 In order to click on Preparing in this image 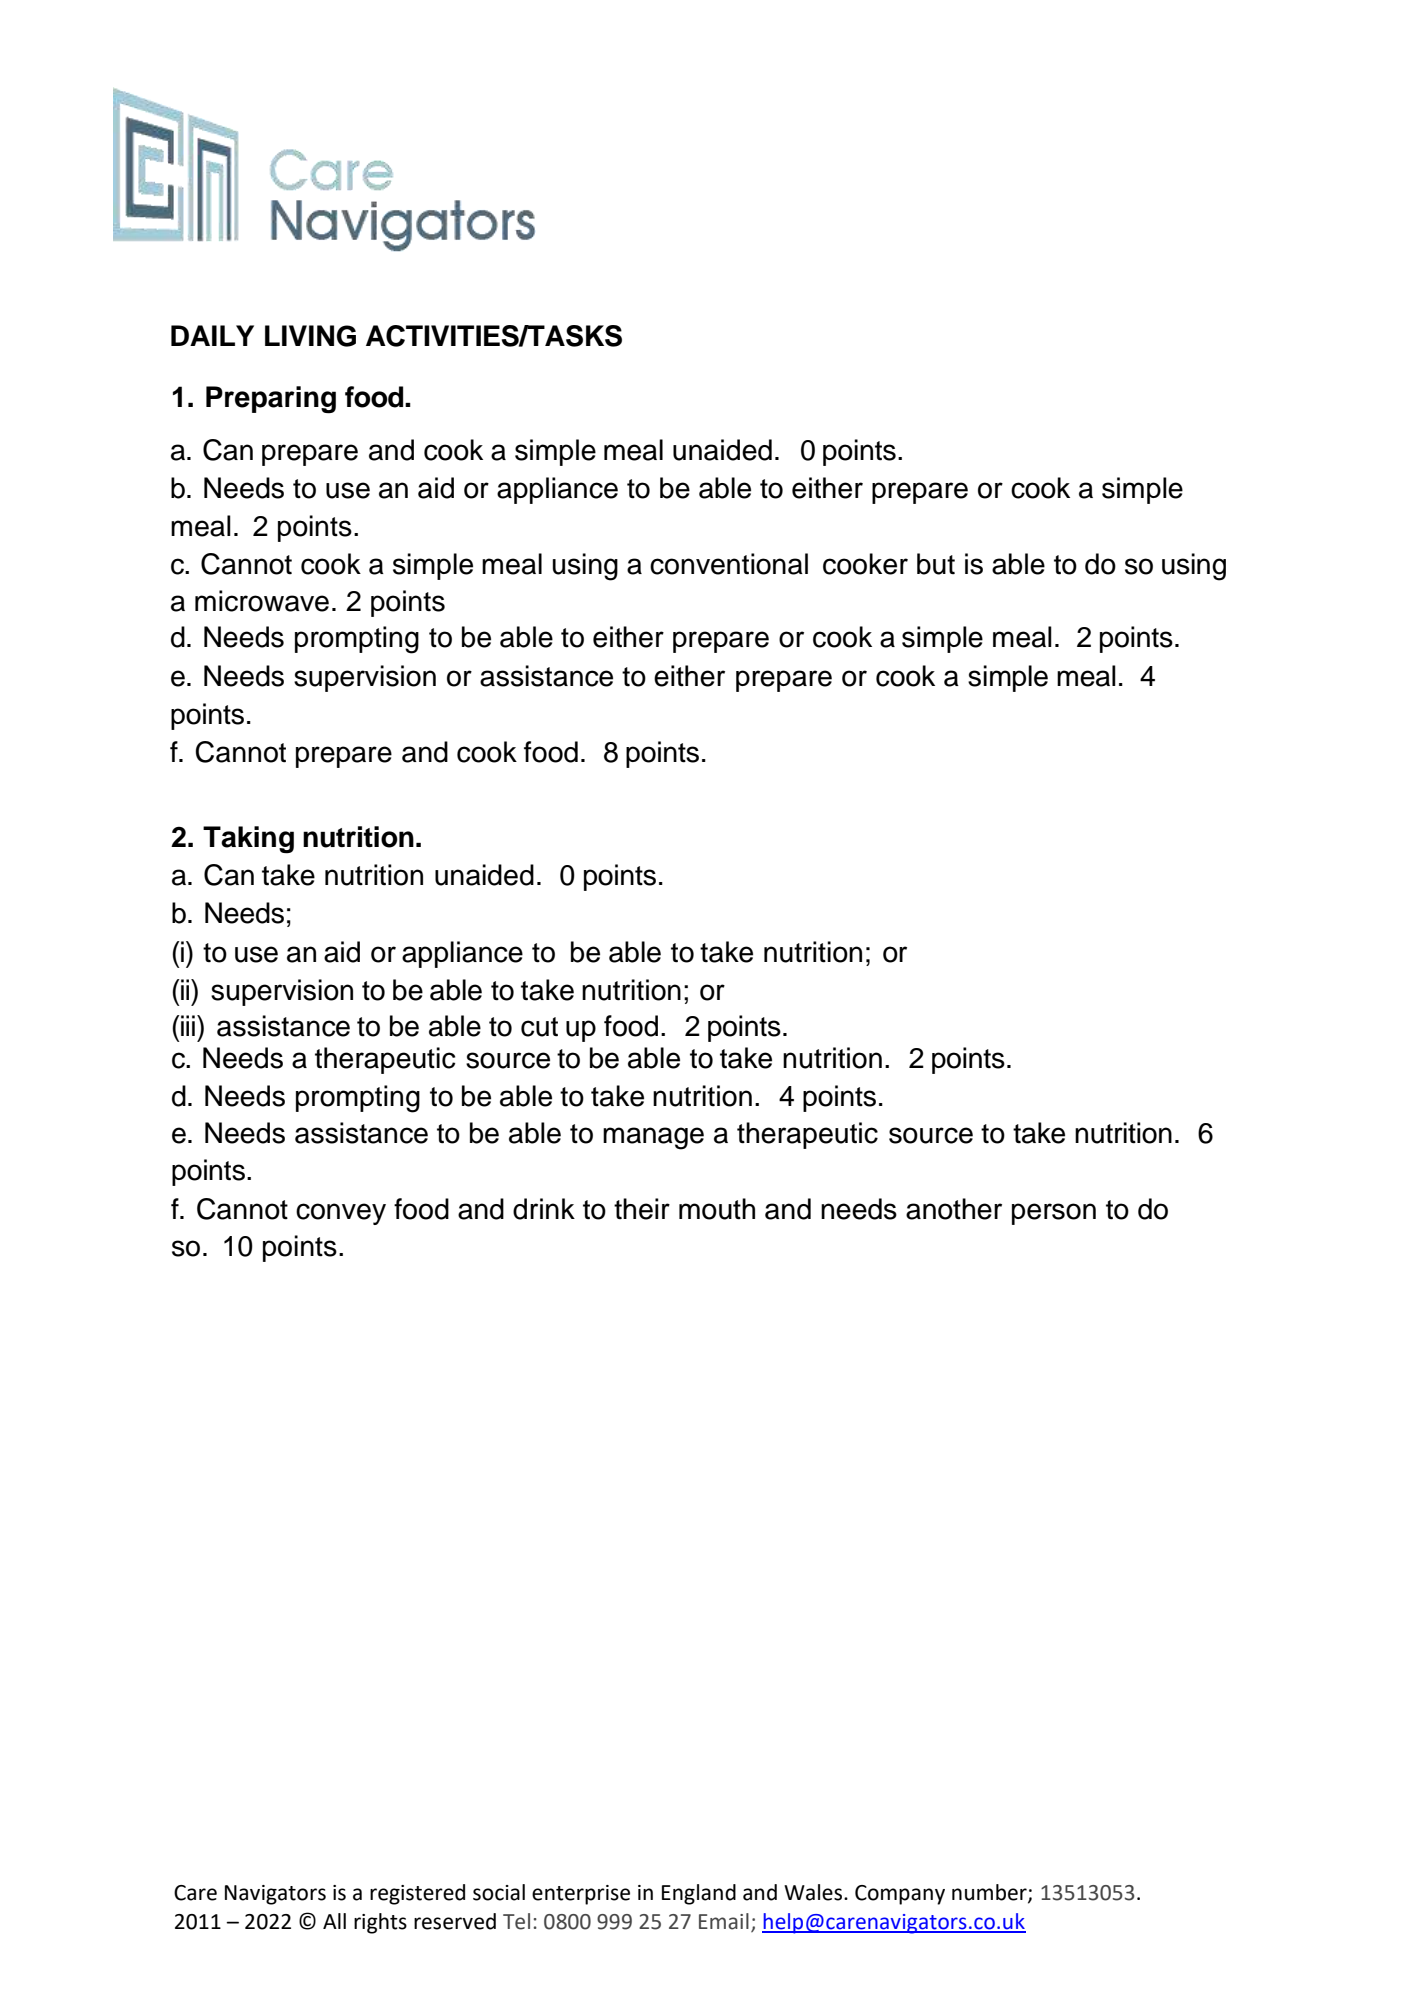, I will do `click(271, 400)`.
